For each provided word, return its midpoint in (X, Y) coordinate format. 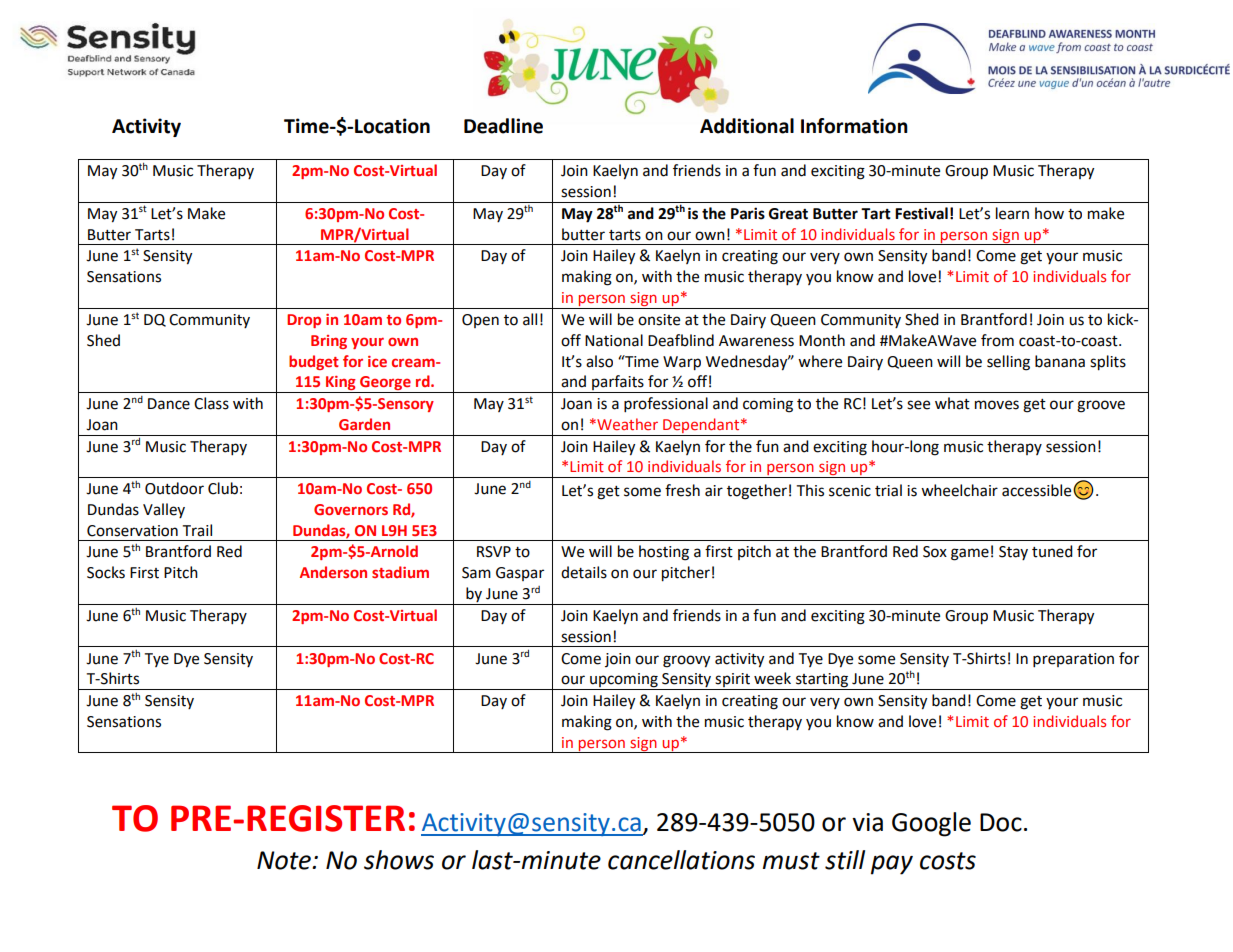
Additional (747, 126)
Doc (1001, 822)
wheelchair (959, 490)
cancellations (681, 860)
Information (854, 126)
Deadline (503, 126)
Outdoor (174, 488)
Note (285, 860)
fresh (682, 490)
